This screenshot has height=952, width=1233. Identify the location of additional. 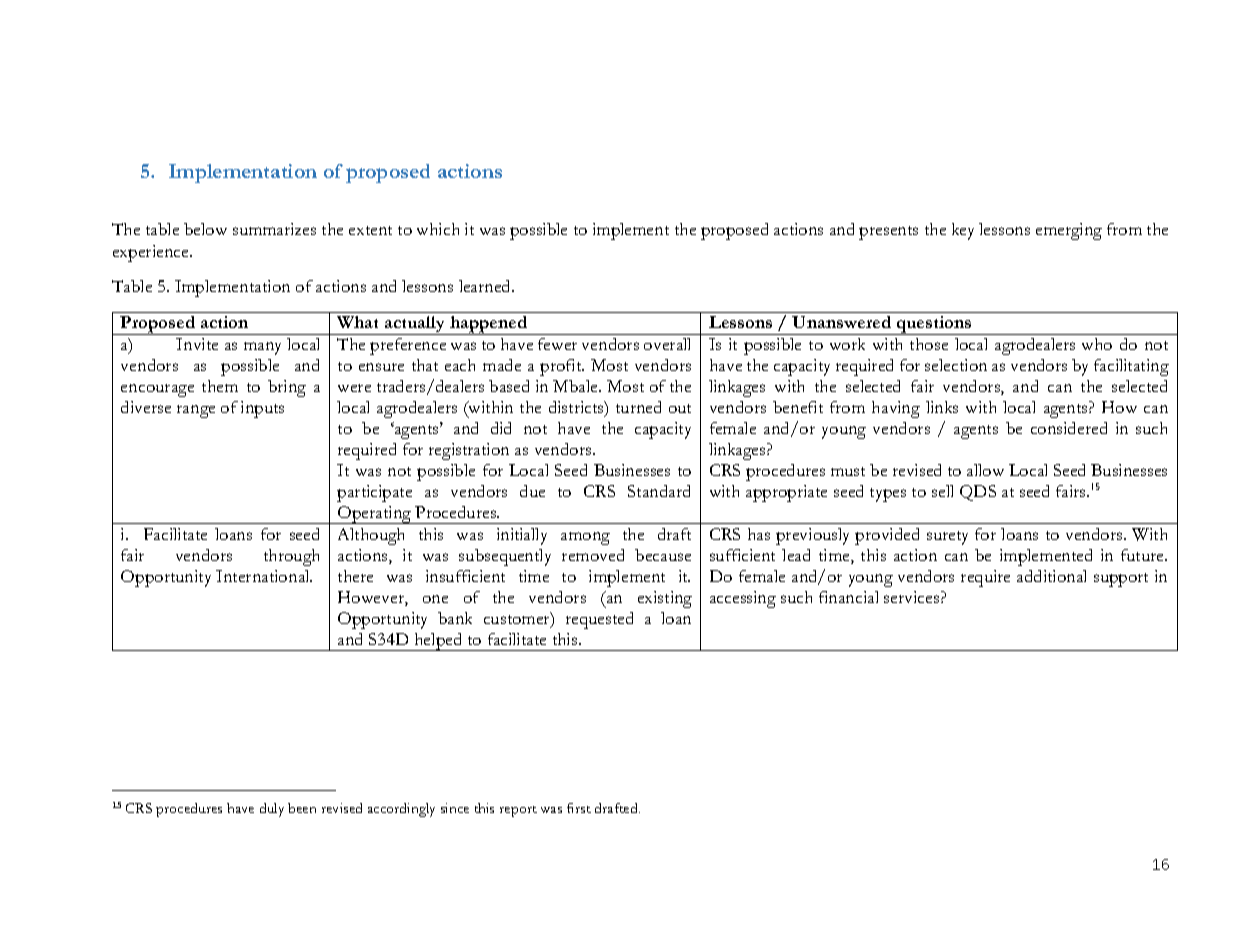
(1051, 576).
